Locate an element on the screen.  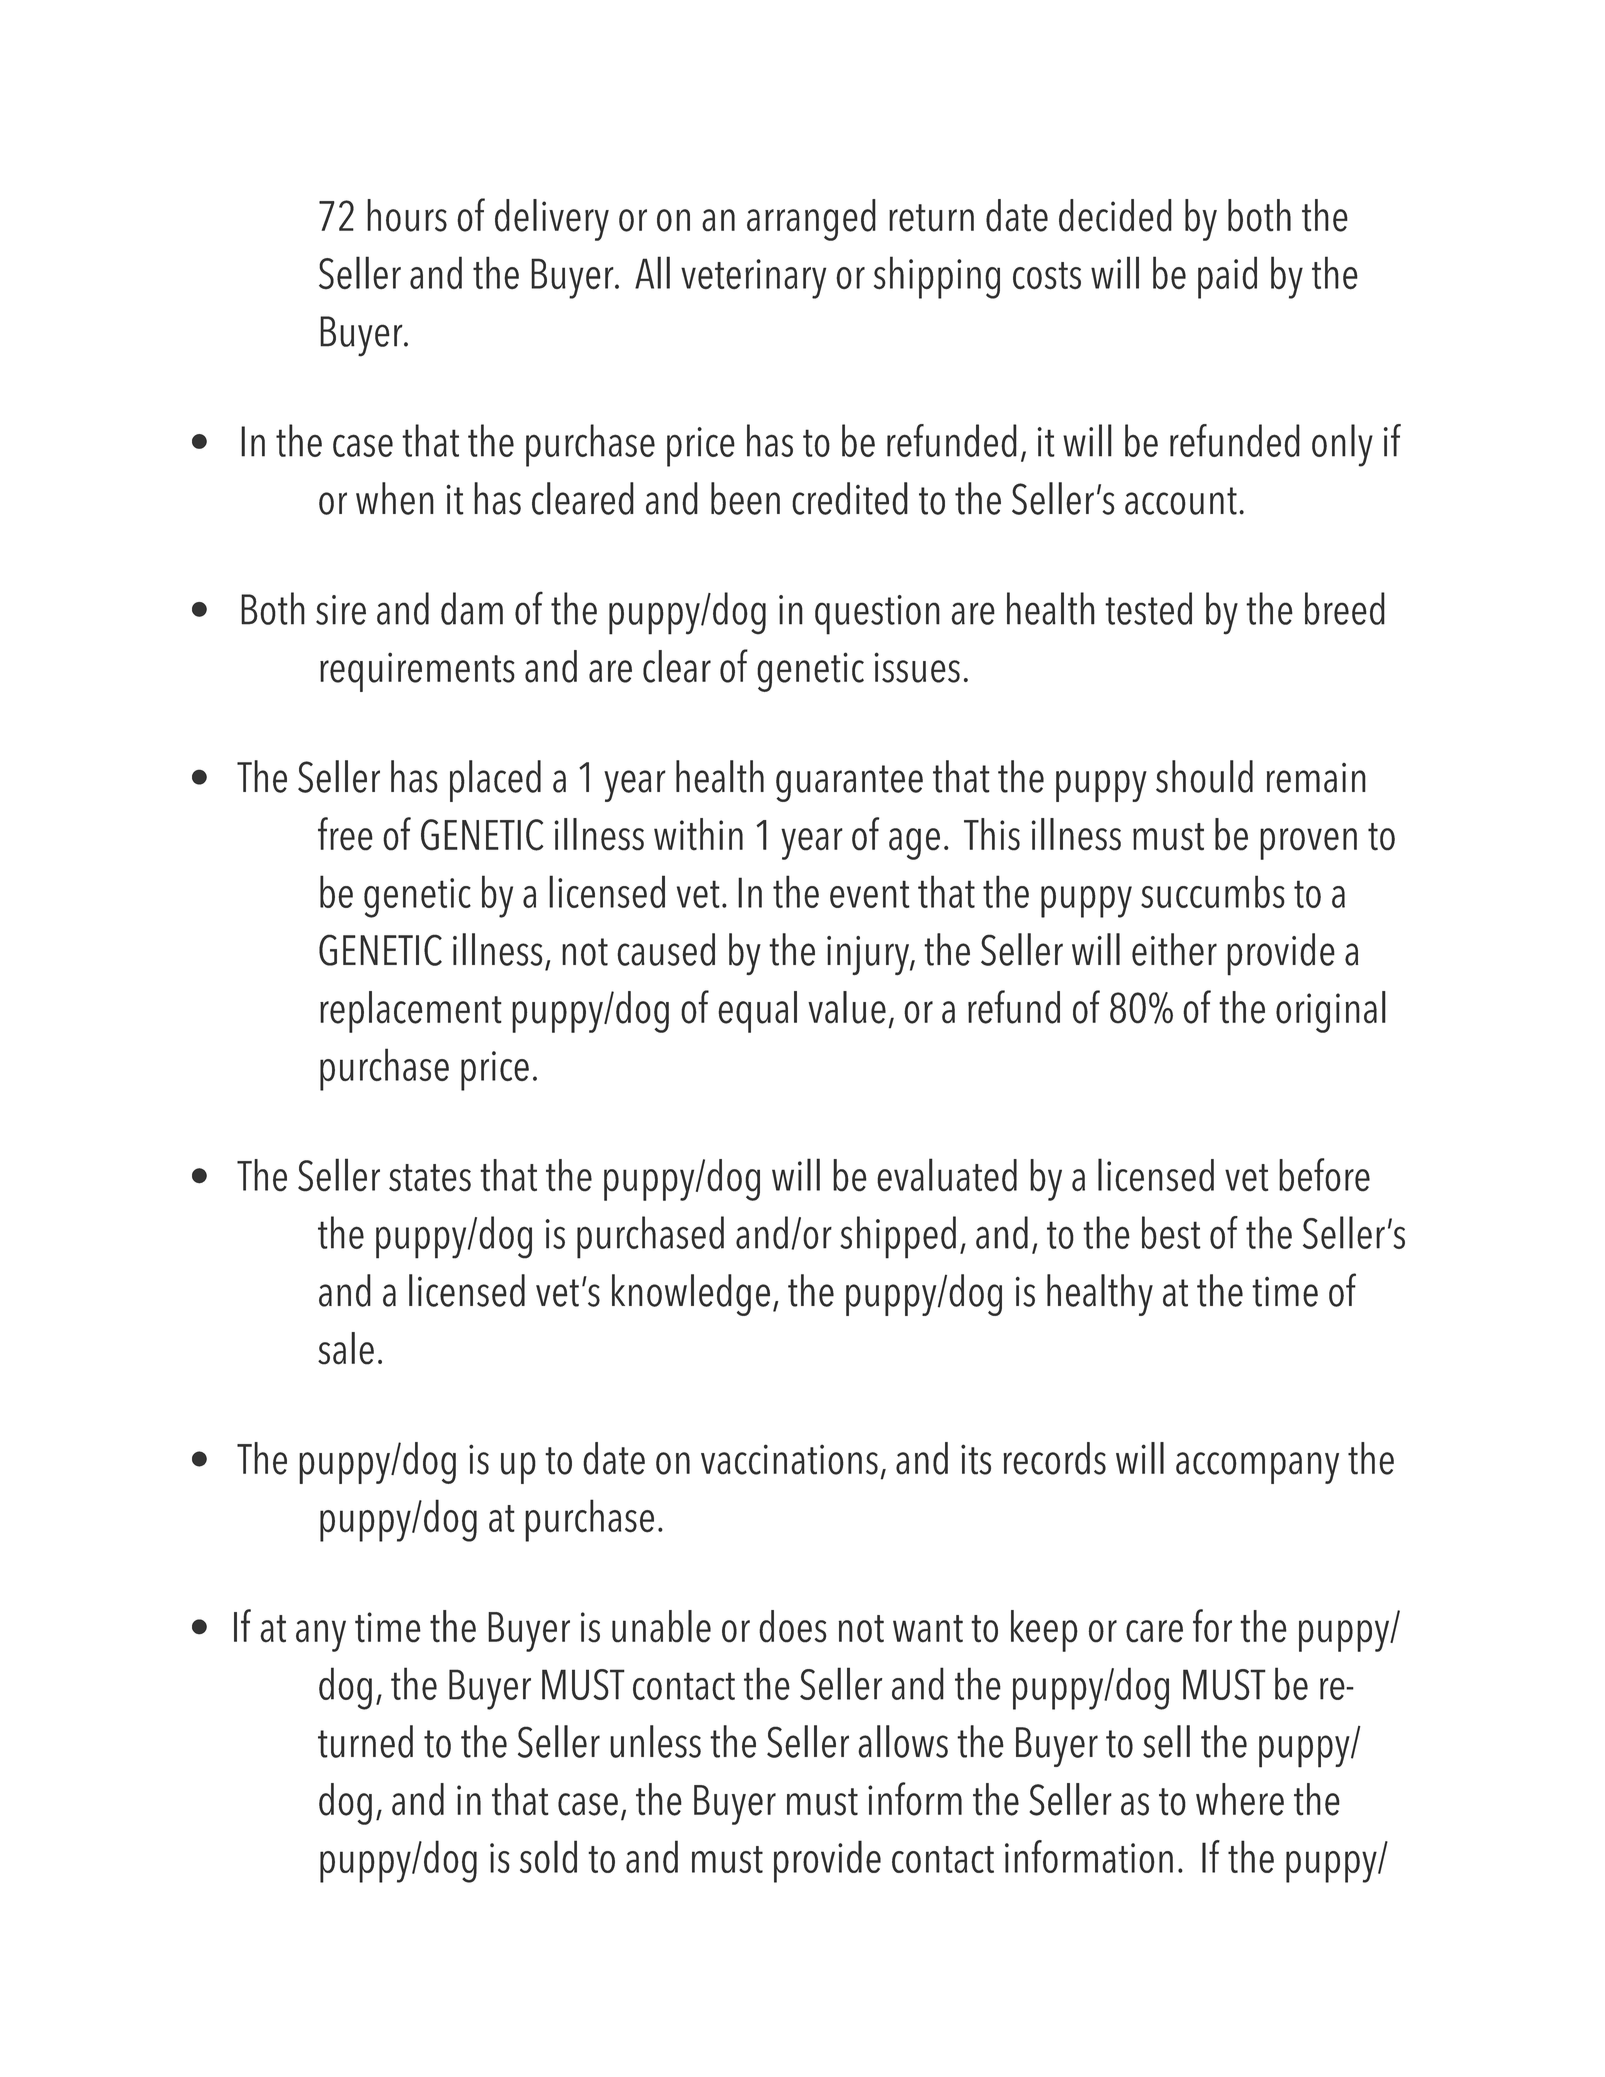
paid is located at coordinates (1227, 277).
